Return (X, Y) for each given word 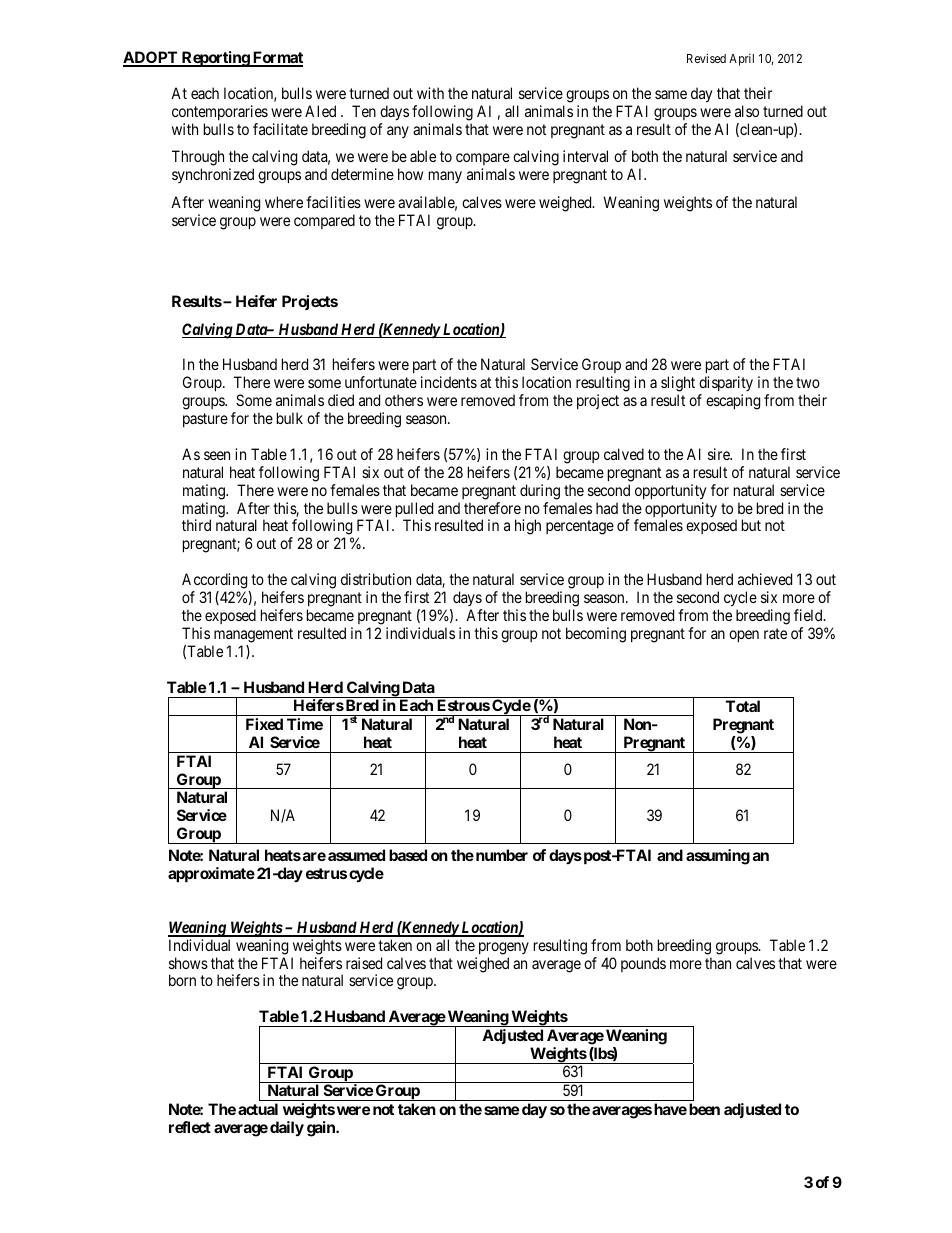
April (741, 60)
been (704, 1109)
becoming (596, 635)
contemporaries (220, 114)
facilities (333, 202)
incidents (449, 382)
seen (217, 455)
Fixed (264, 724)
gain (322, 1129)
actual (258, 1109)
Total (743, 706)
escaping (733, 402)
